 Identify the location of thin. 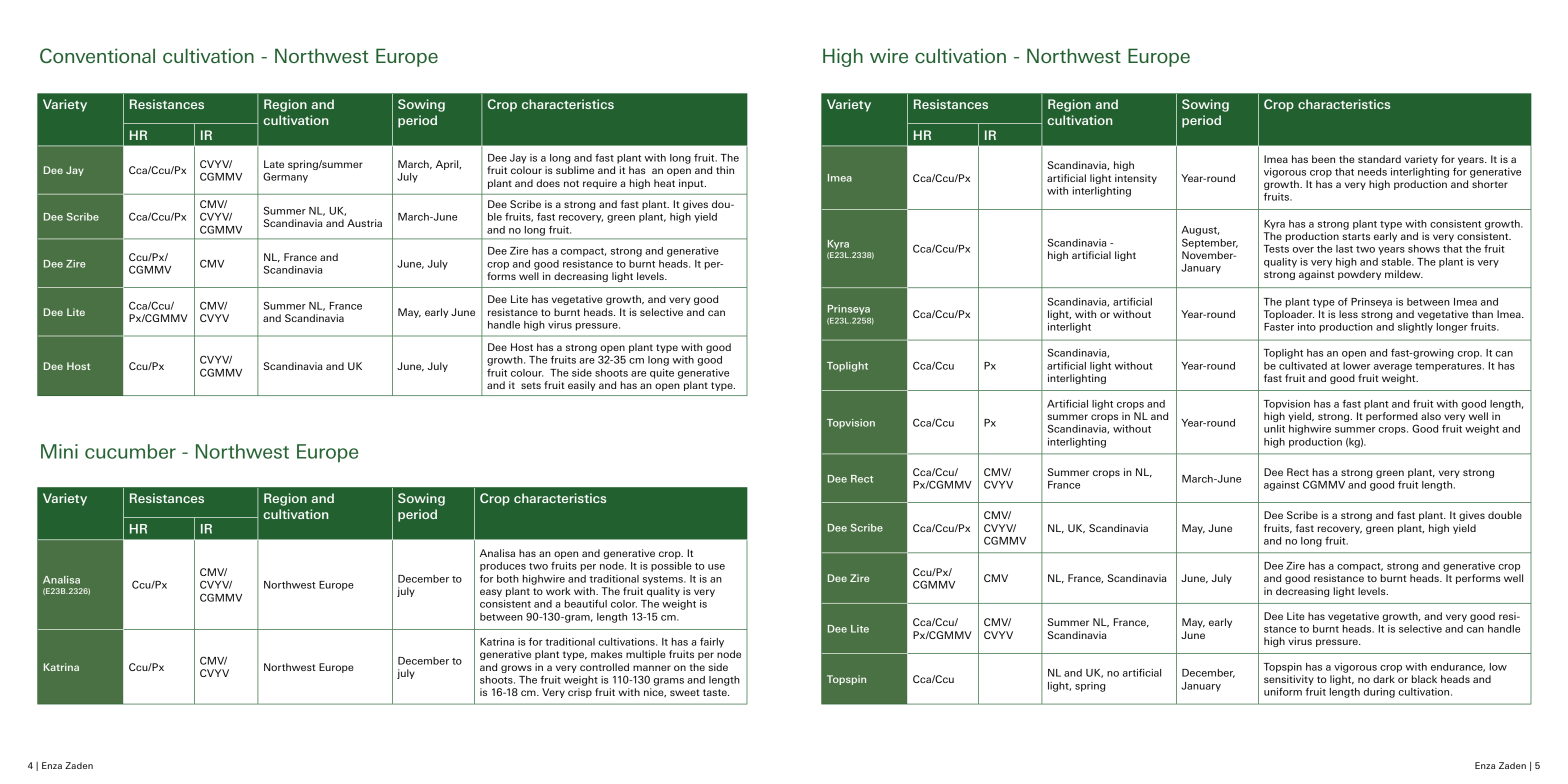
(725, 170).
